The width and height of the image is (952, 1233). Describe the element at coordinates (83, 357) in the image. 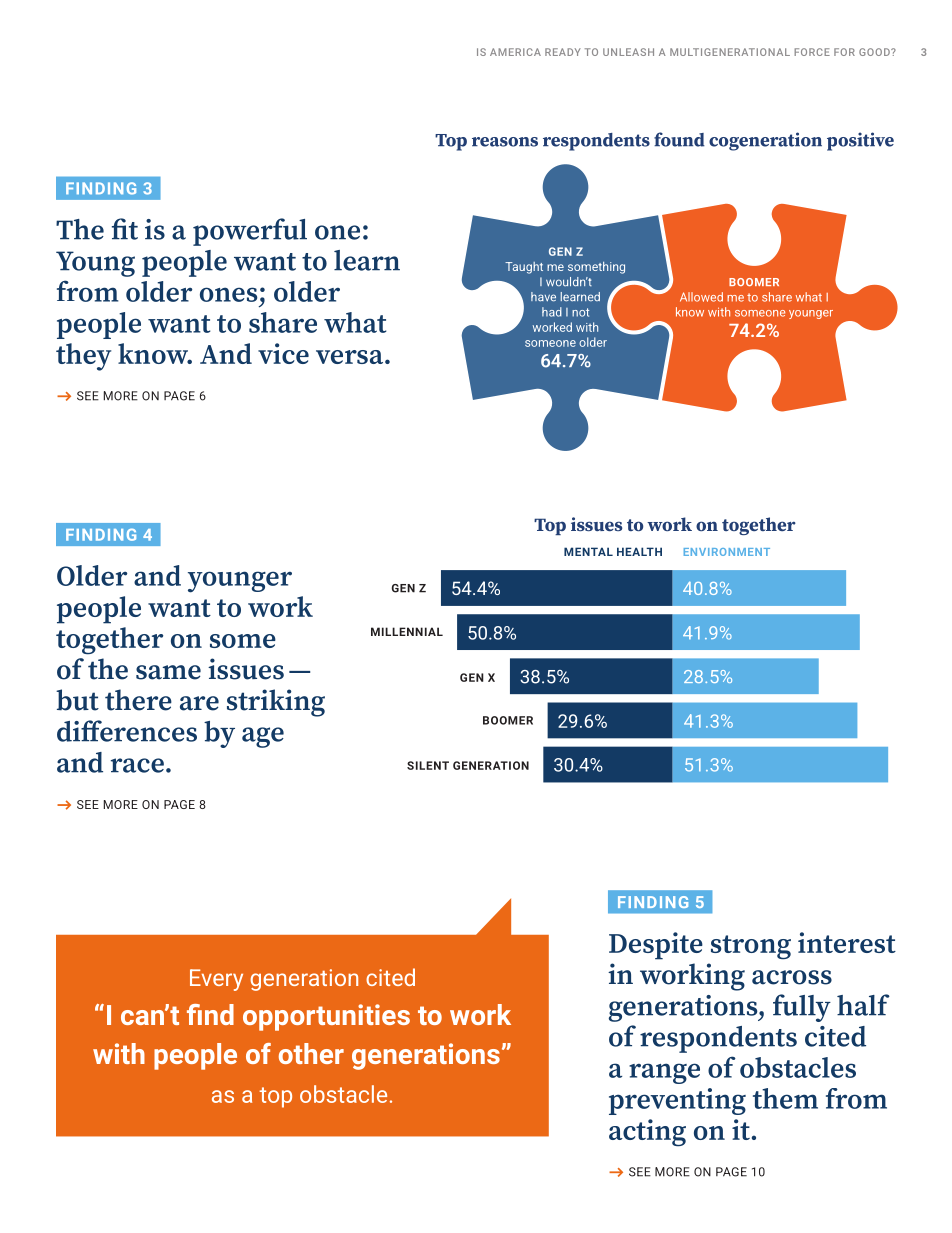

I see `they` at that location.
